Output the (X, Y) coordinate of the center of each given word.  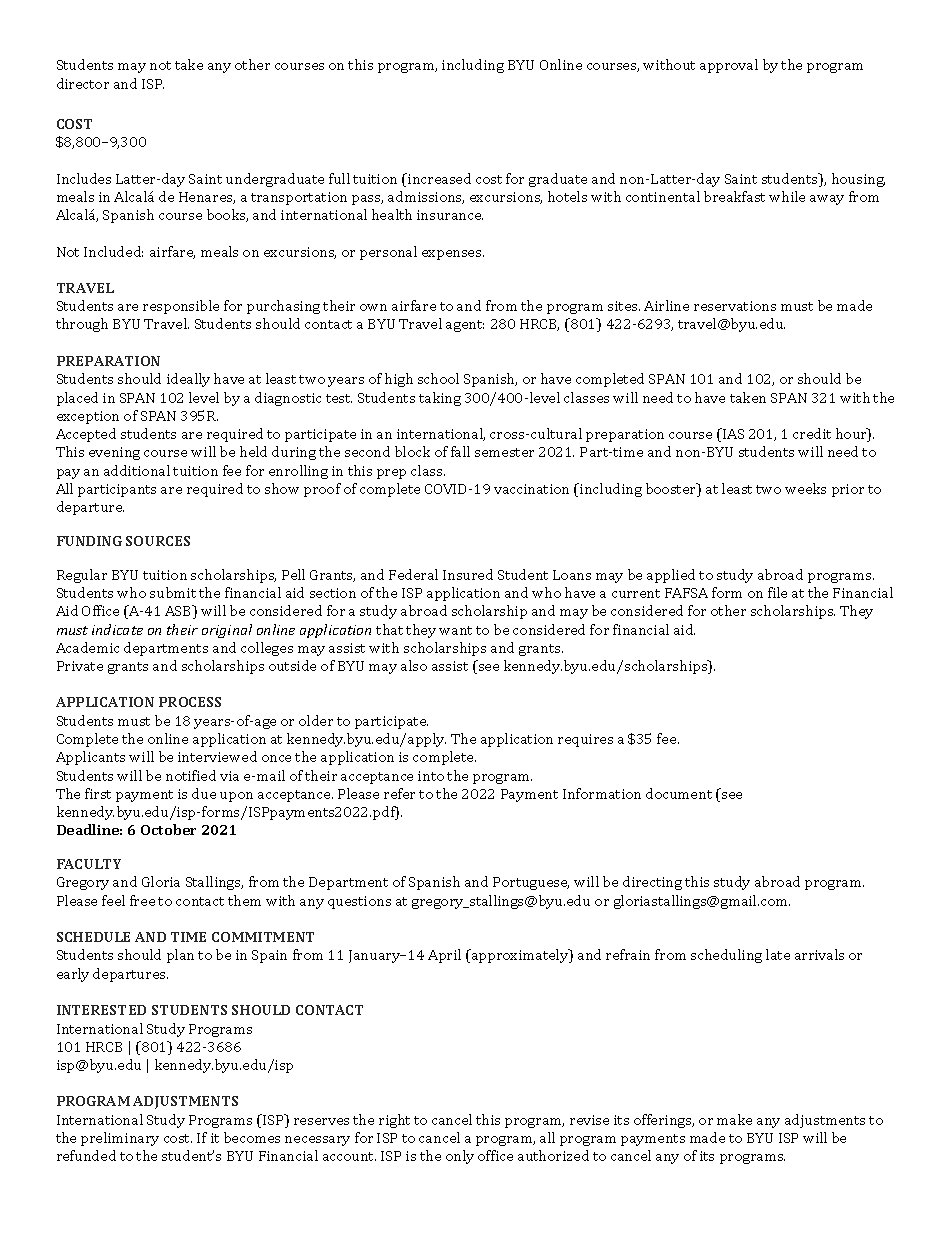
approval (729, 66)
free (142, 900)
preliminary (120, 1139)
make (734, 1119)
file (777, 592)
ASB (179, 612)
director (83, 83)
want (455, 630)
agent (465, 326)
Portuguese (531, 883)
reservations (735, 306)
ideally (188, 380)
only (460, 1157)
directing (652, 883)
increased (438, 178)
